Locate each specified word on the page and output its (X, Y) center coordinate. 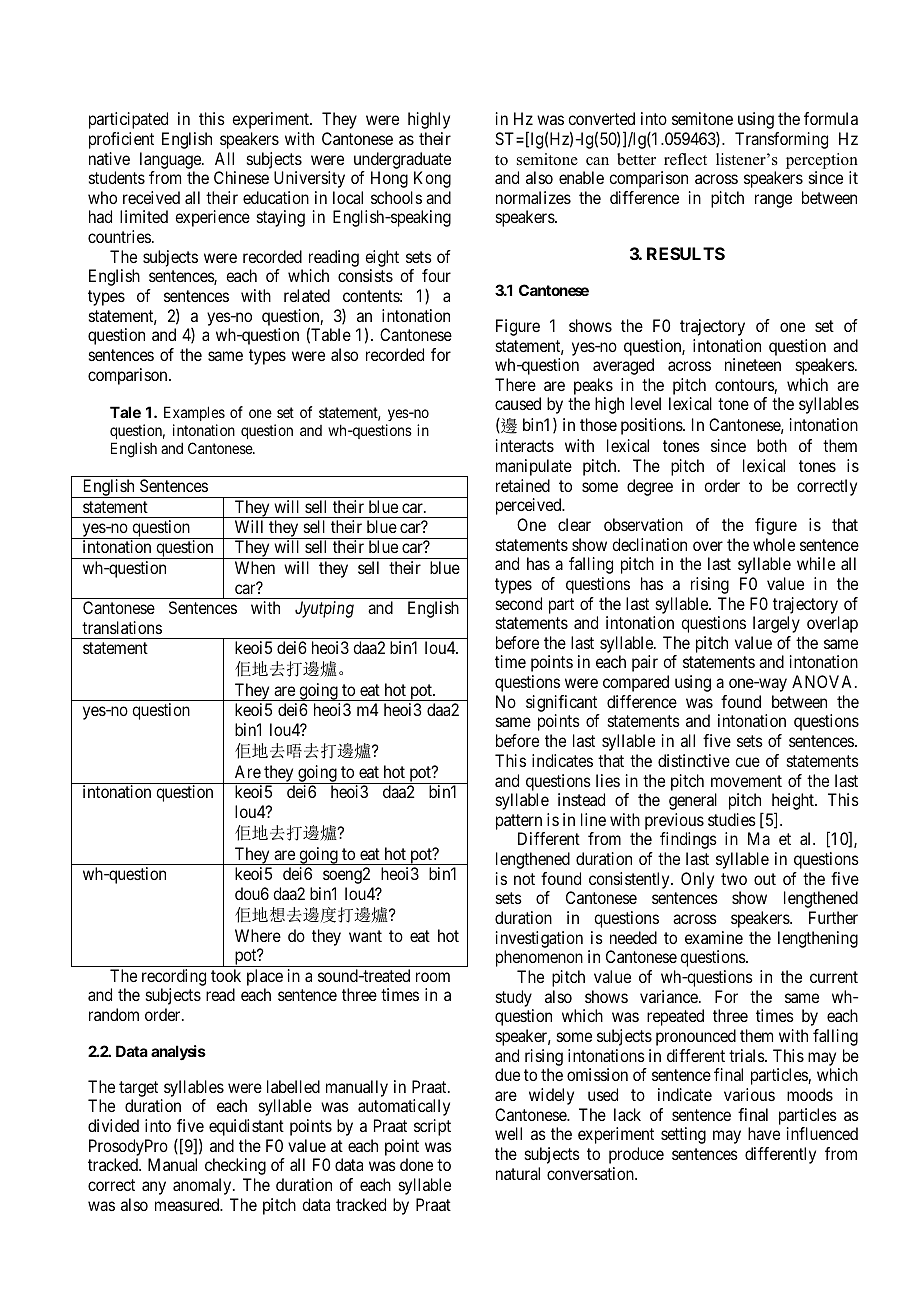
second (519, 603)
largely (776, 624)
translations (122, 627)
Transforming (781, 140)
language (171, 160)
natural (518, 1173)
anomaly (203, 1186)
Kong (432, 179)
